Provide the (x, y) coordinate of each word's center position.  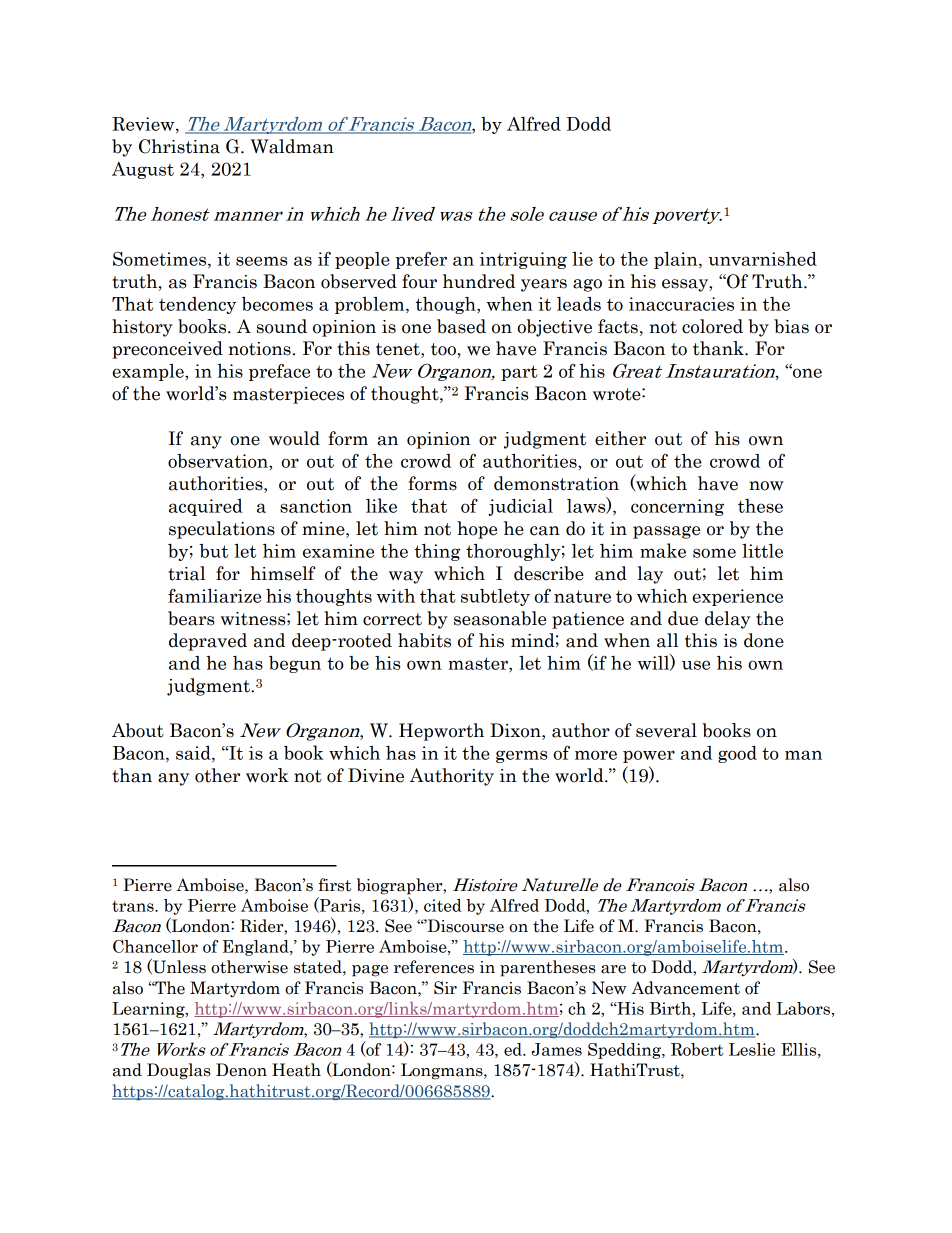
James (556, 1049)
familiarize (214, 595)
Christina (179, 146)
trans (134, 906)
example (149, 372)
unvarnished (762, 259)
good (737, 754)
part (519, 373)
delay (727, 620)
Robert (697, 1049)
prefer (421, 260)
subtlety (495, 597)
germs (521, 756)
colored (712, 326)
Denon (241, 1070)
